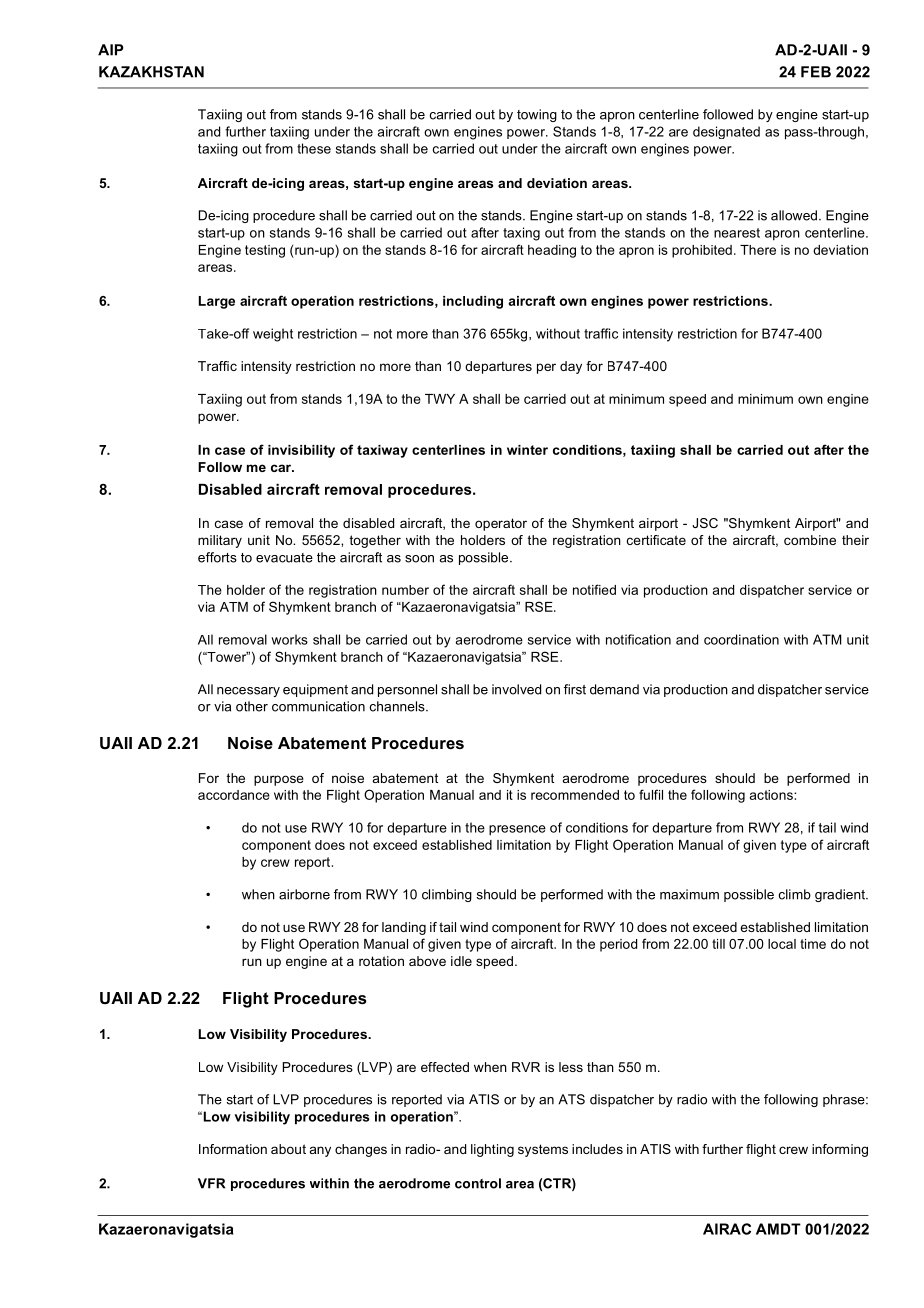 The width and height of the screenshot is (924, 1308). I want to click on FEB, so click(816, 72).
